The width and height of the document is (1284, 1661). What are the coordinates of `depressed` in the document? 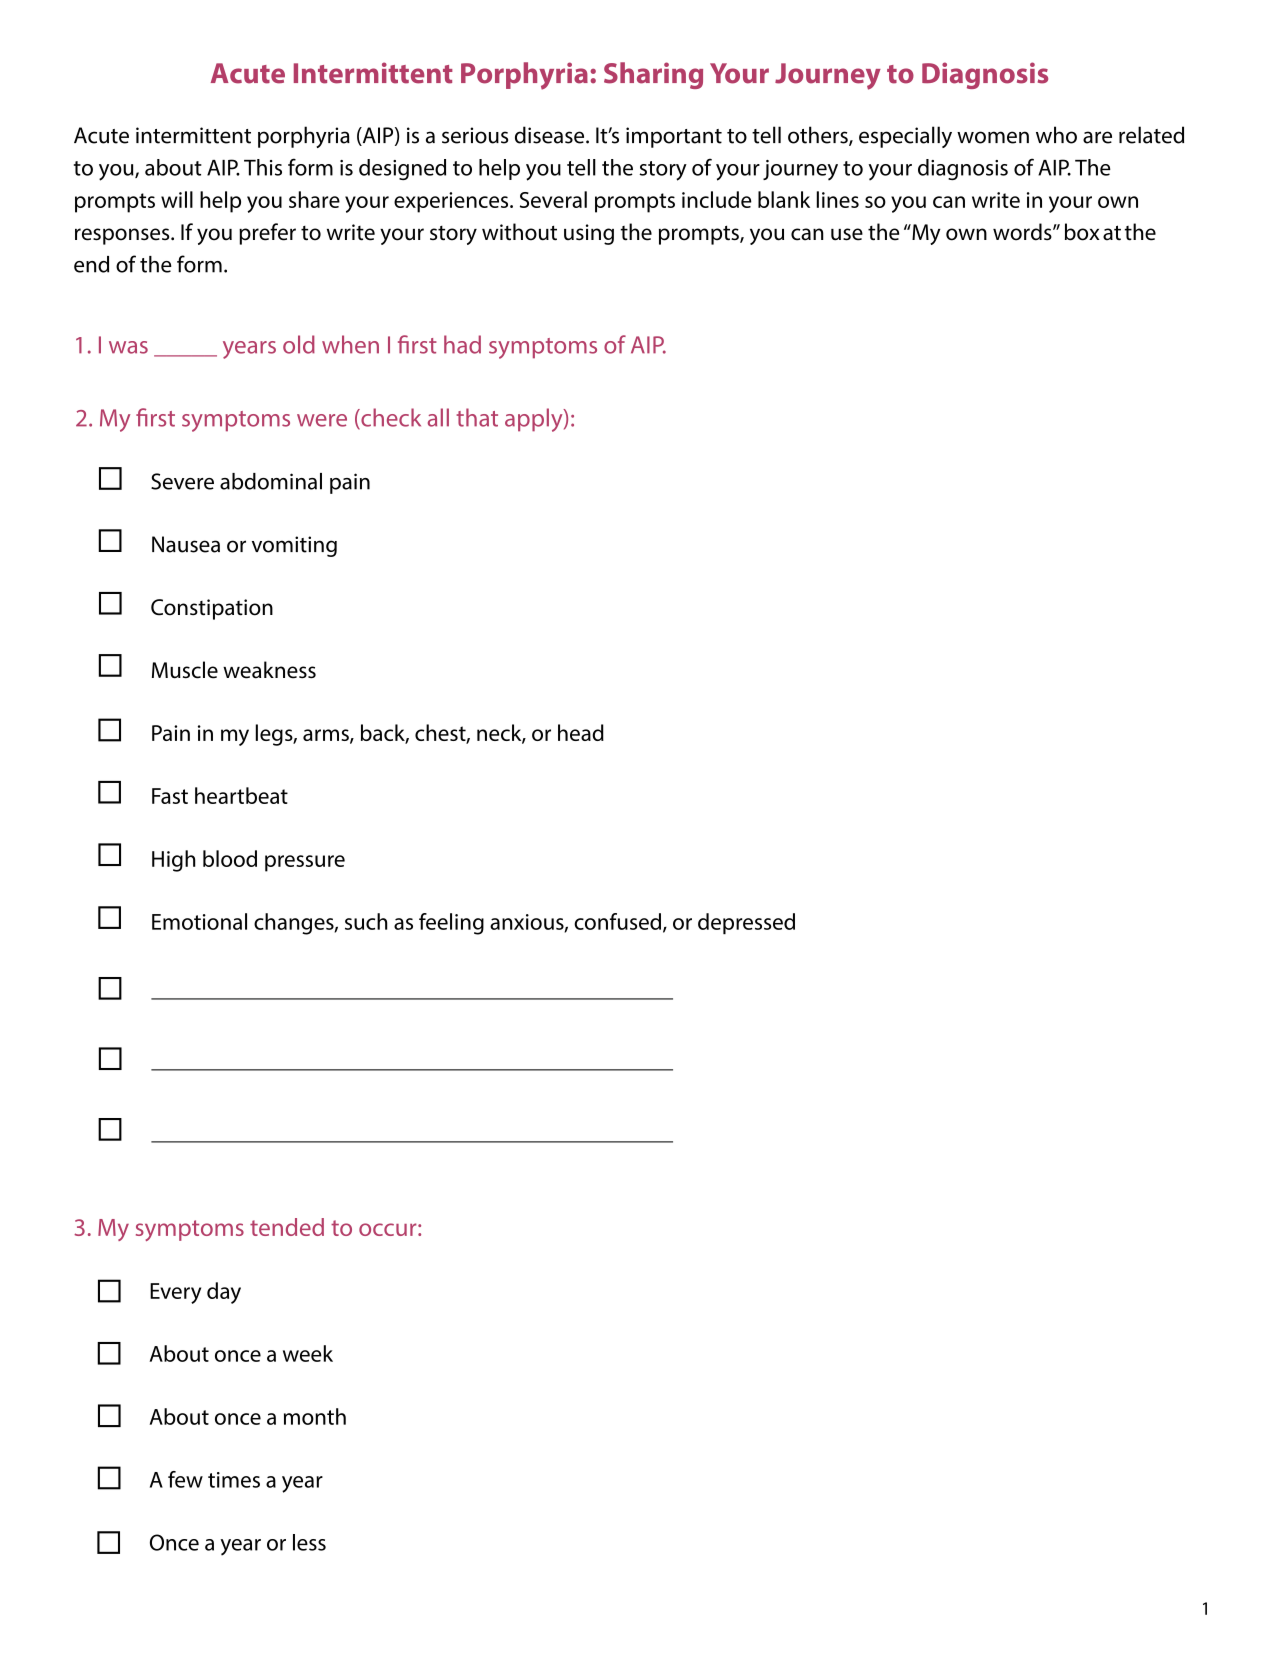 It's located at (746, 924).
